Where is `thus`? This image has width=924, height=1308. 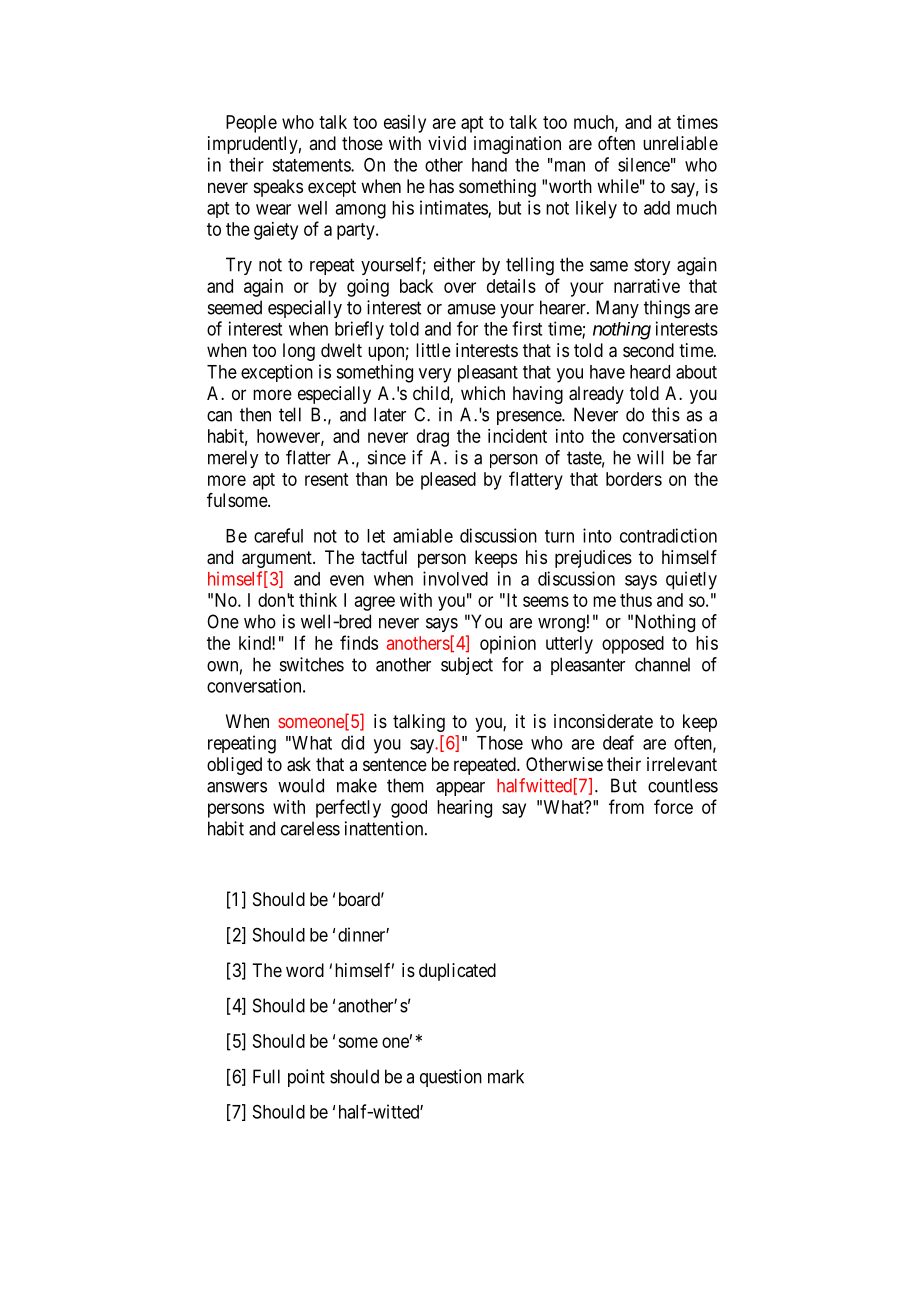 thus is located at coordinates (636, 600).
